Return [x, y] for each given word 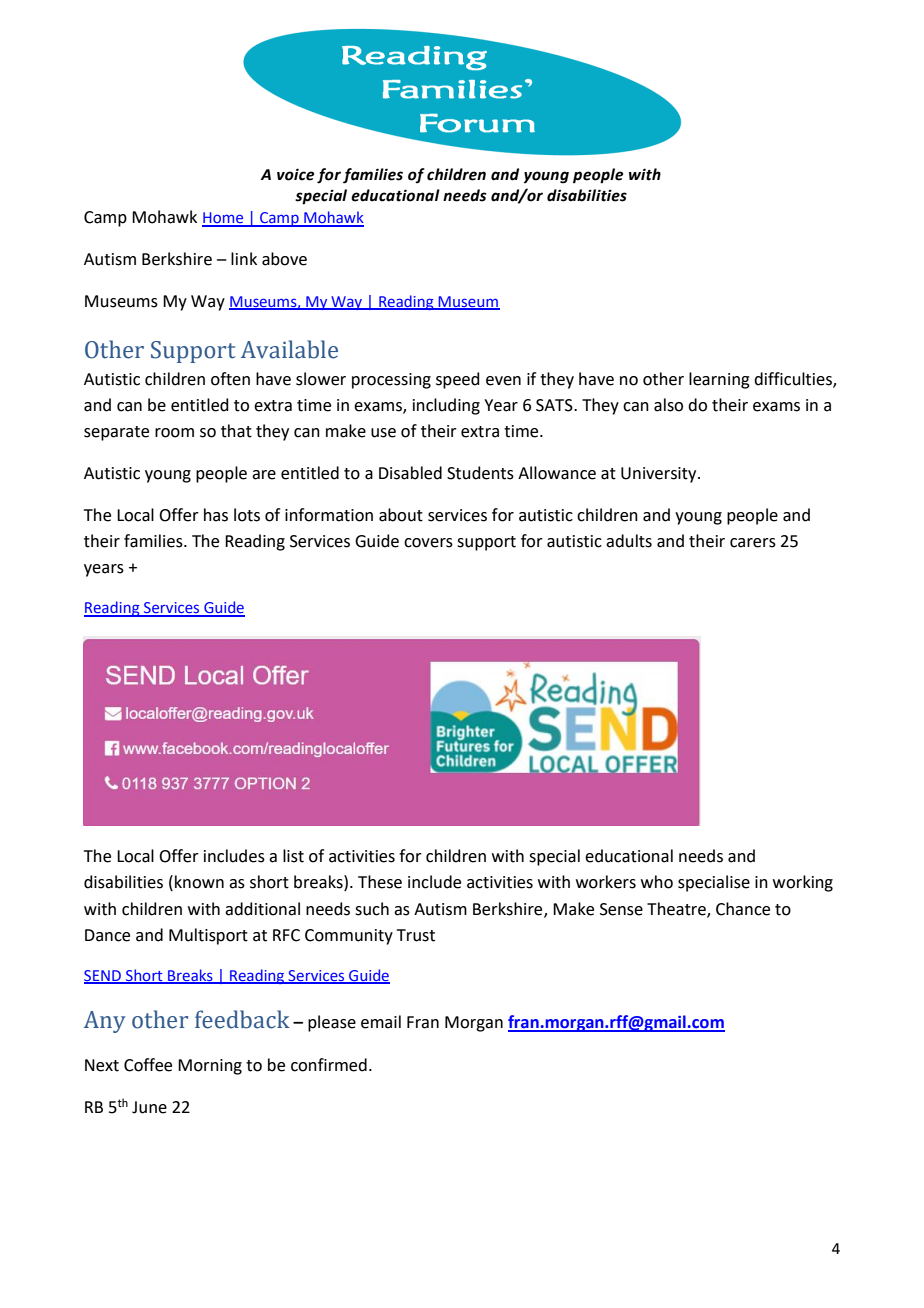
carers [753, 543]
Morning [210, 1067]
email [381, 1022]
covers [428, 543]
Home [224, 219]
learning [719, 380]
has [216, 515]
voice [295, 174]
